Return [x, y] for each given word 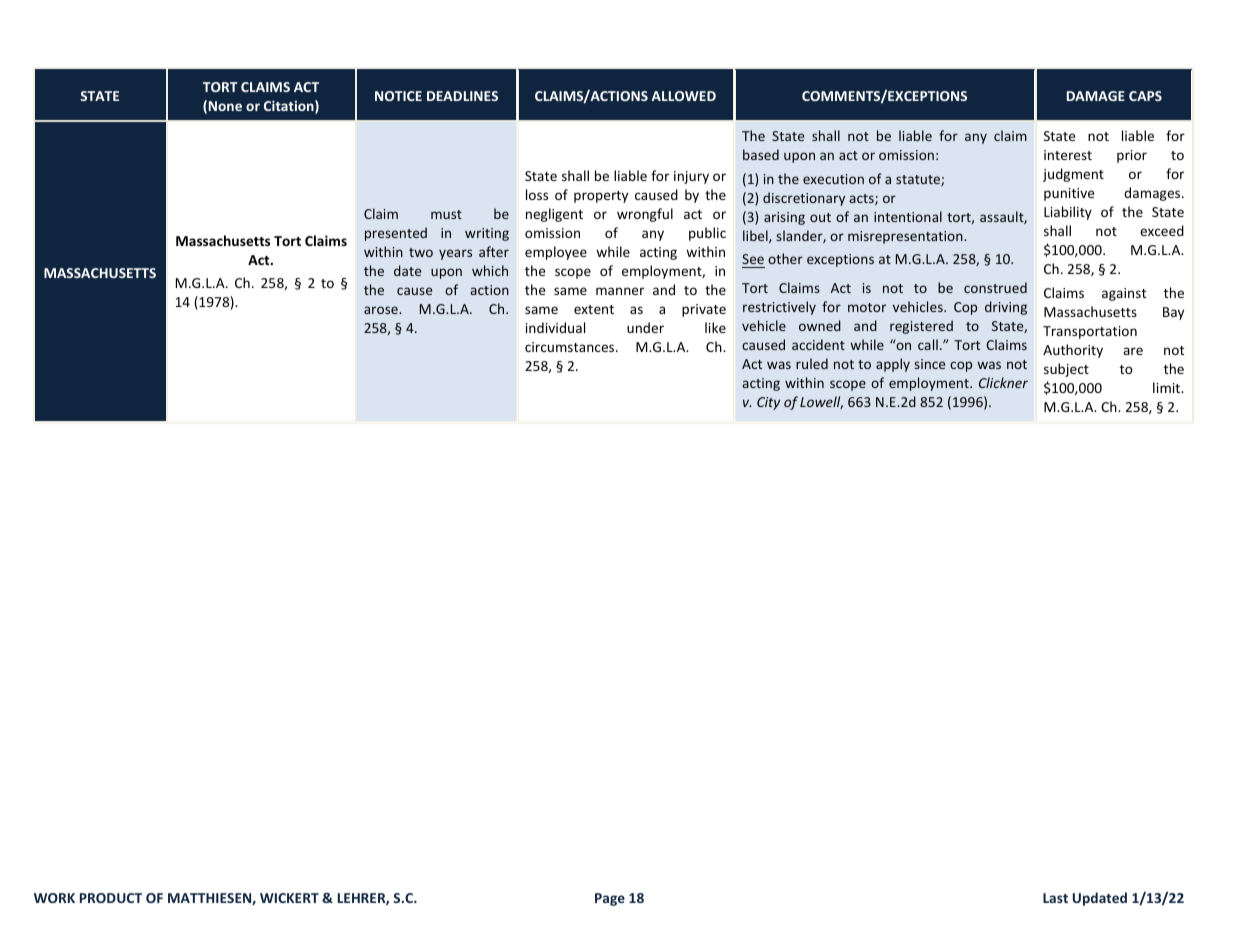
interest [1068, 155]
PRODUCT [111, 898]
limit [1168, 387]
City [768, 403]
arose [382, 310]
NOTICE [398, 96]
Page [610, 899]
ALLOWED [684, 96]
